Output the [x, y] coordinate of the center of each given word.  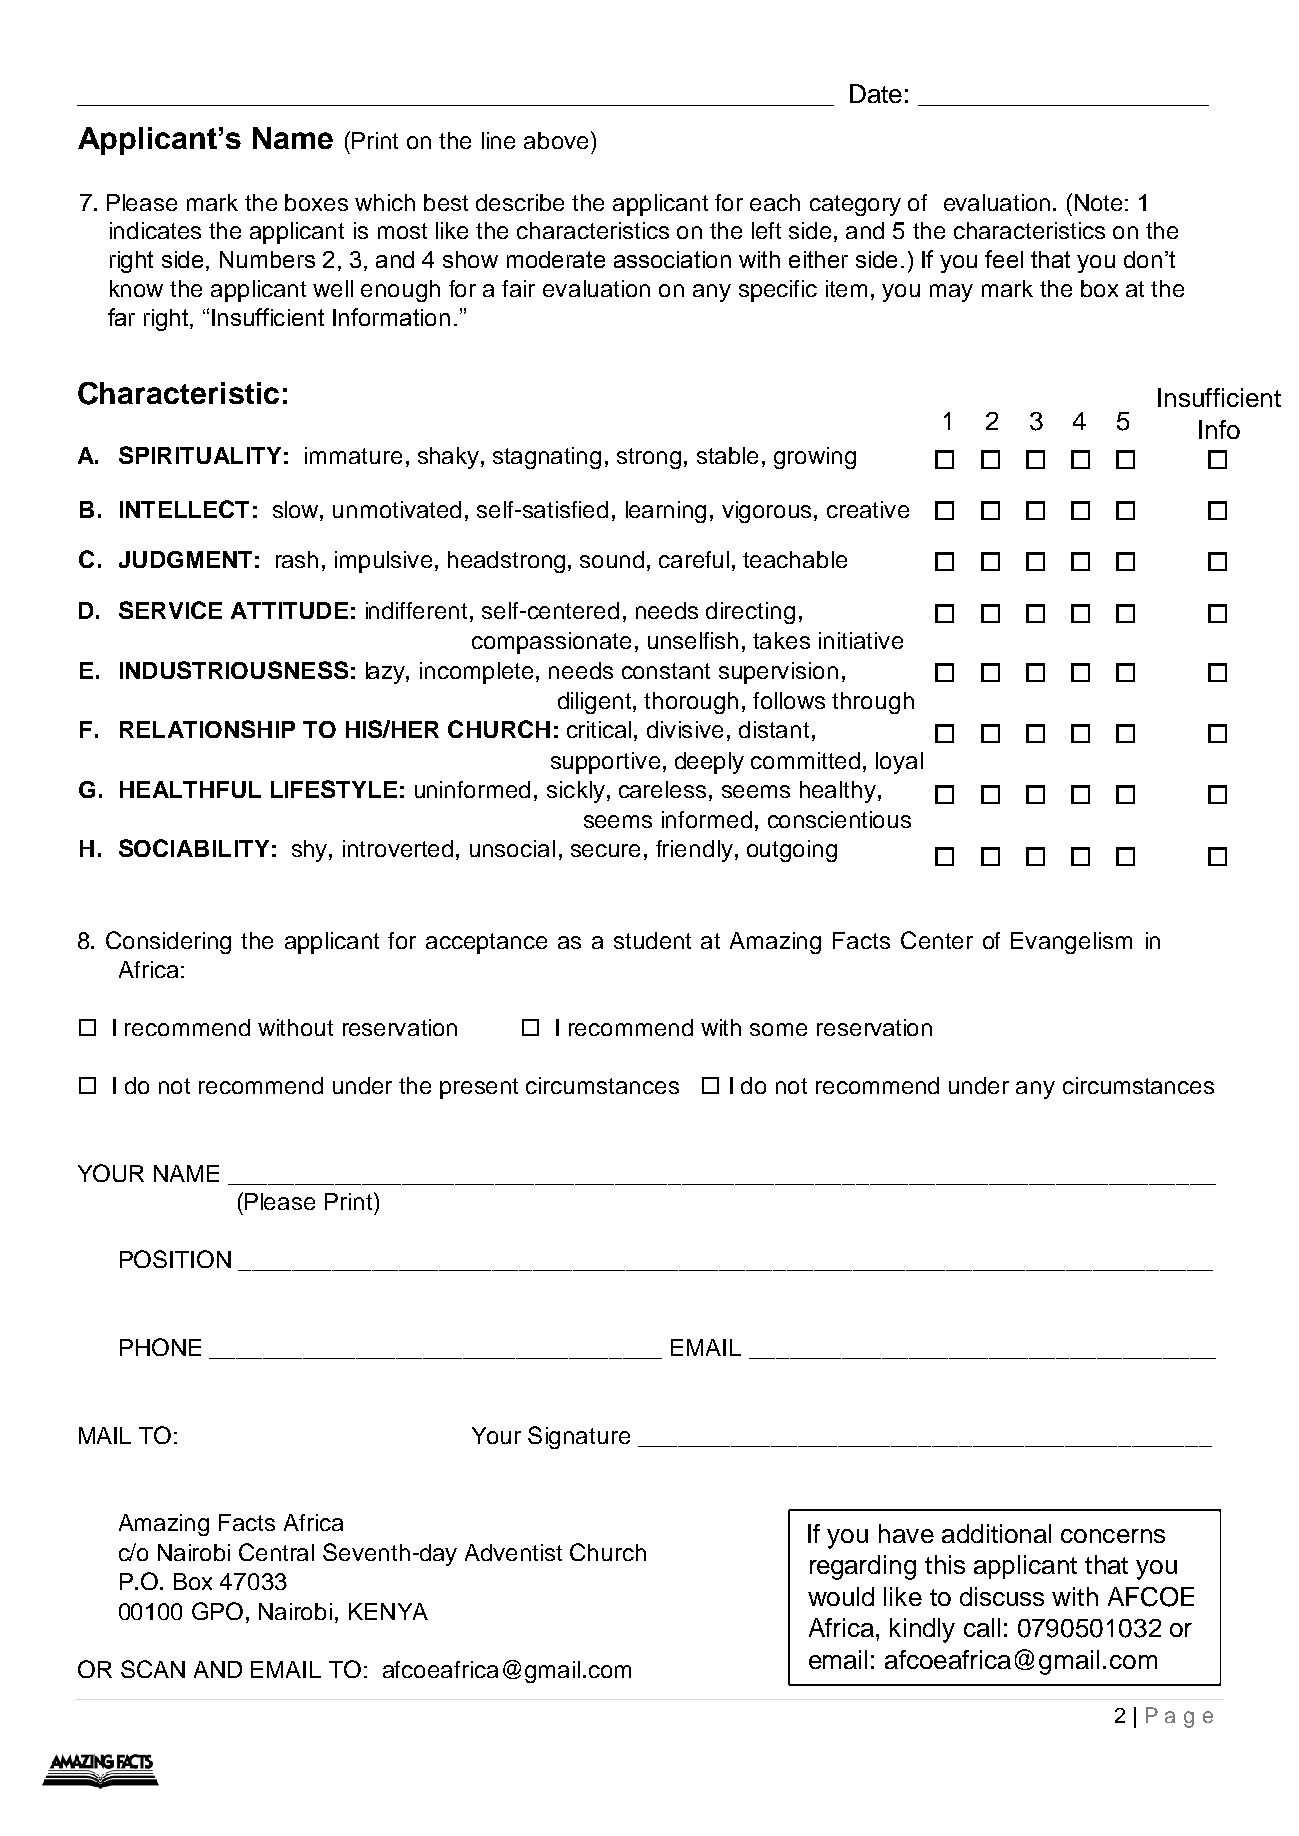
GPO [217, 1611]
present [479, 1088]
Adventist [513, 1552]
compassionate [551, 643]
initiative [861, 640]
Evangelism [1071, 943]
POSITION [175, 1259]
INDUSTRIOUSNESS [234, 670]
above [558, 140]
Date [876, 93]
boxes [316, 202]
